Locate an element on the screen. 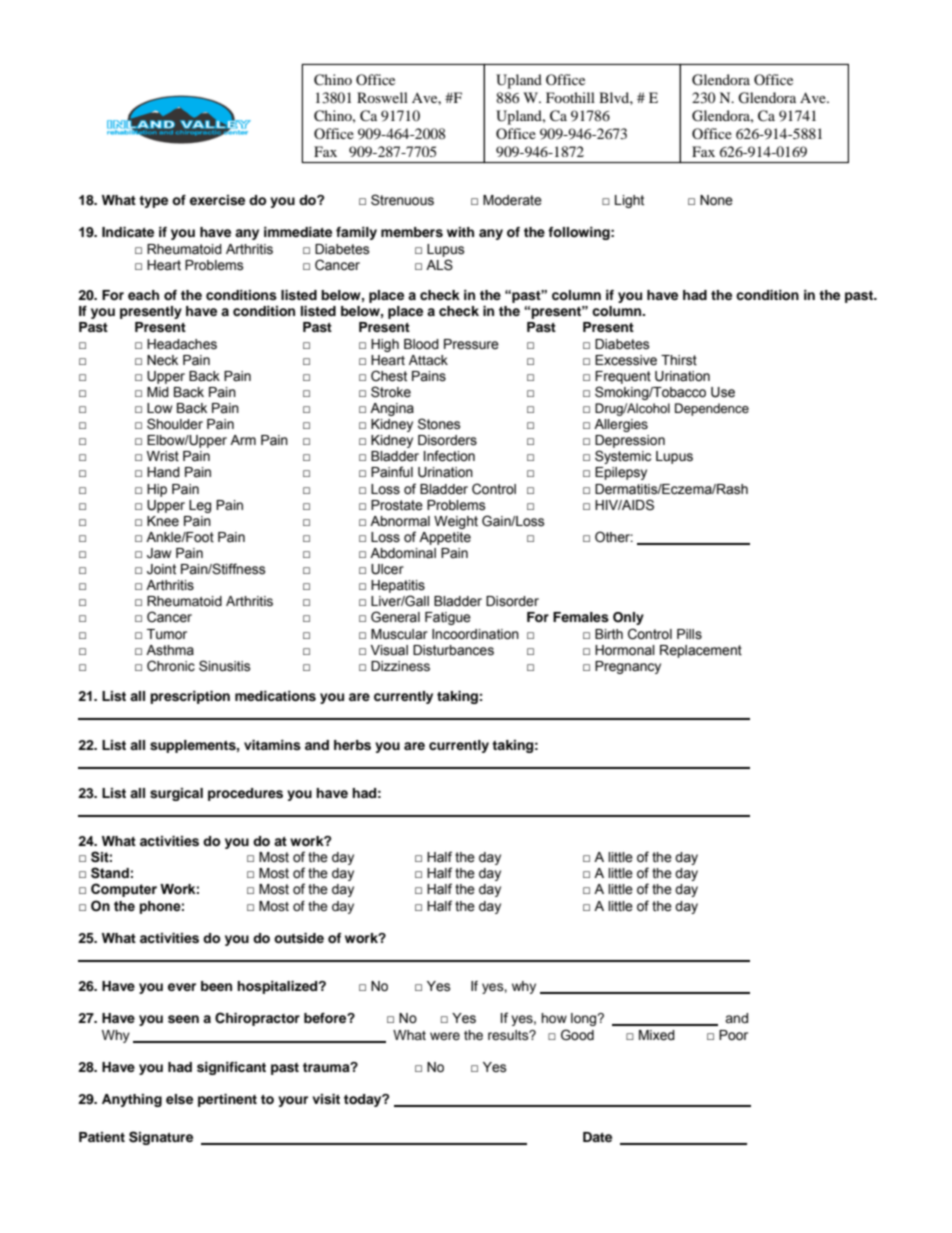  else is located at coordinates (179, 1099).
